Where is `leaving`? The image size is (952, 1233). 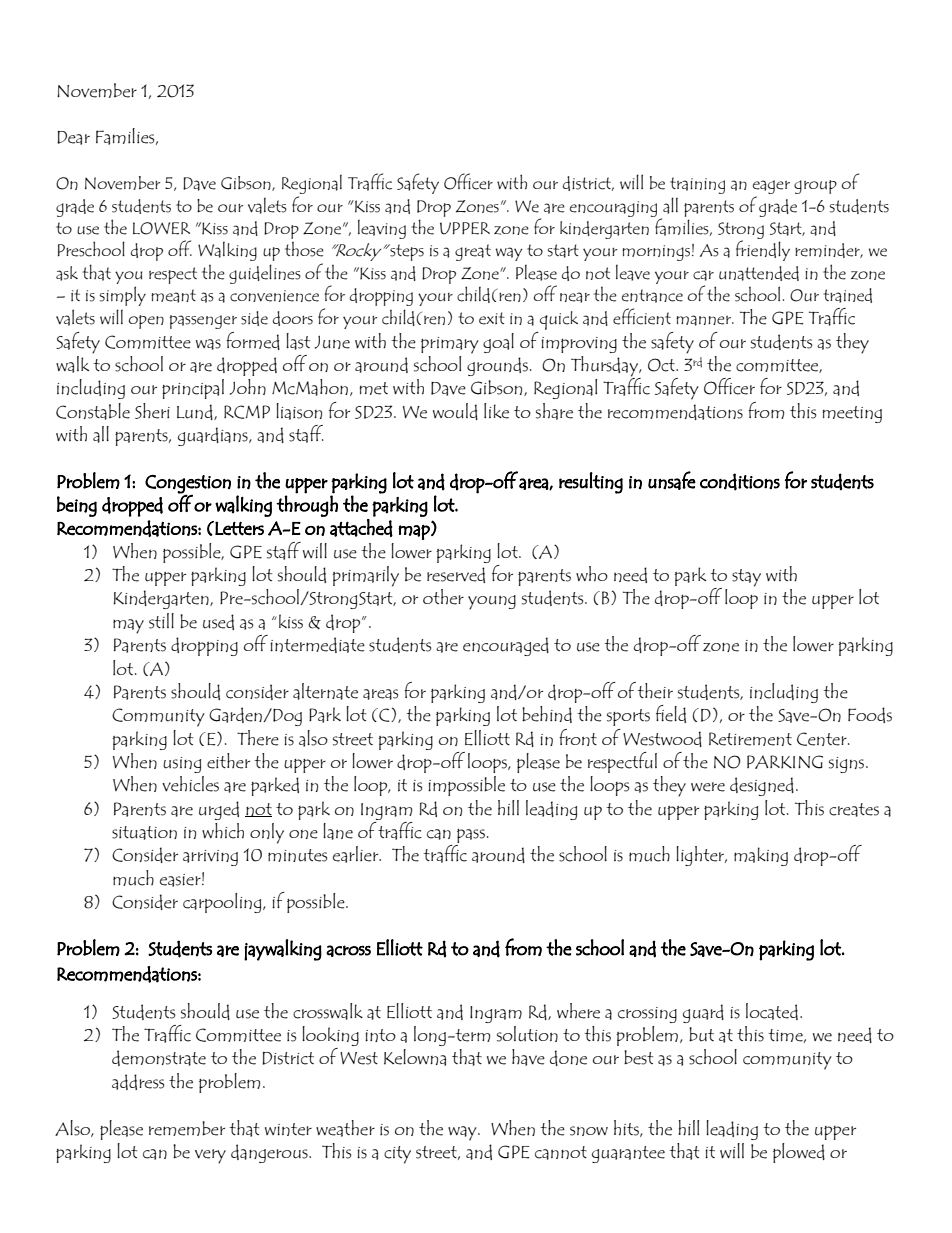
leaving is located at coordinates (382, 229).
